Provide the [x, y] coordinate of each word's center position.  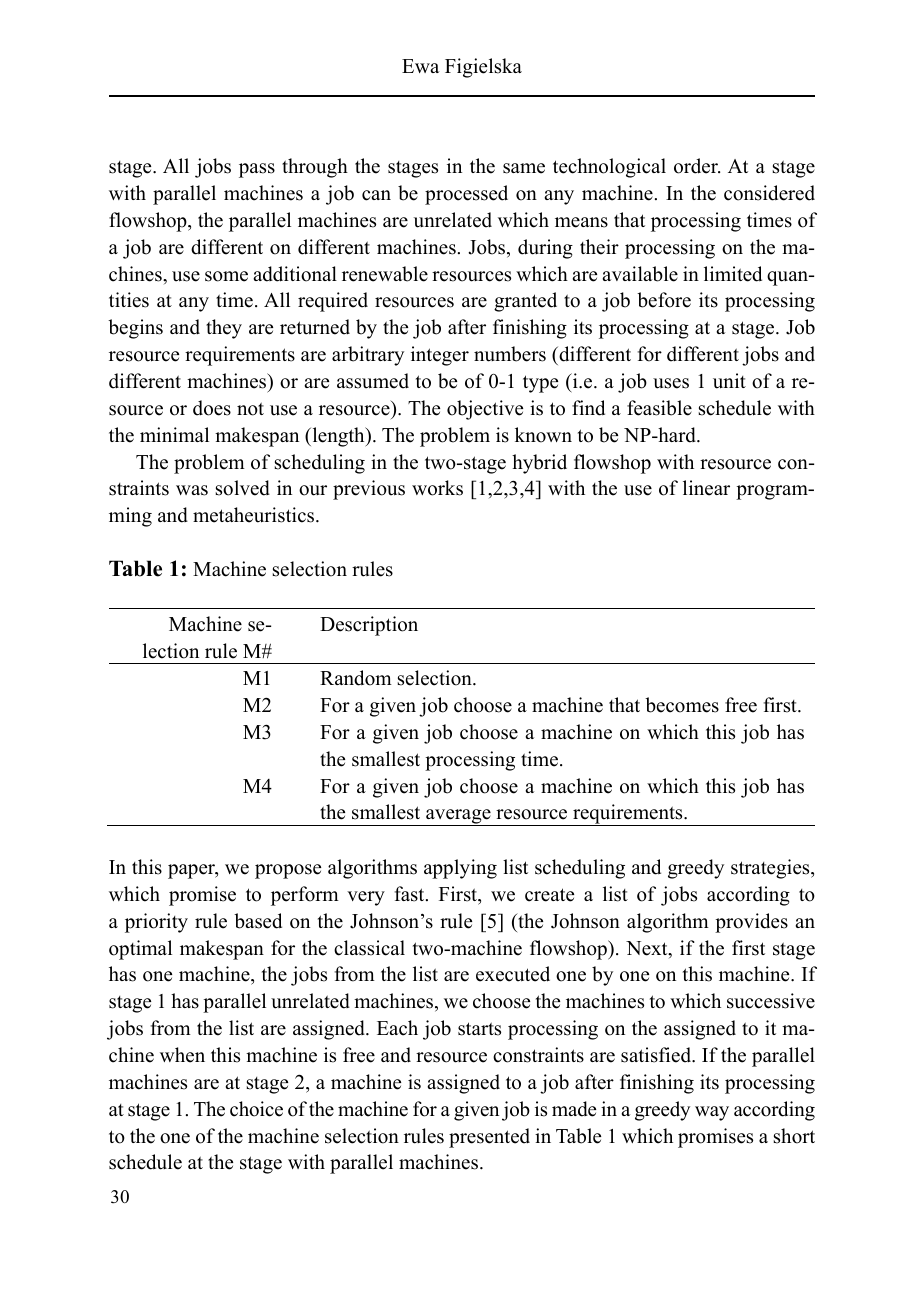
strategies [771, 869]
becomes [682, 705]
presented [489, 1138]
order [697, 166]
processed [466, 195]
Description [369, 626]
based [258, 921]
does [212, 408]
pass [257, 170]
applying [460, 869]
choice [256, 1109]
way [712, 1113]
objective [485, 410]
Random [356, 678]
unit [729, 381]
